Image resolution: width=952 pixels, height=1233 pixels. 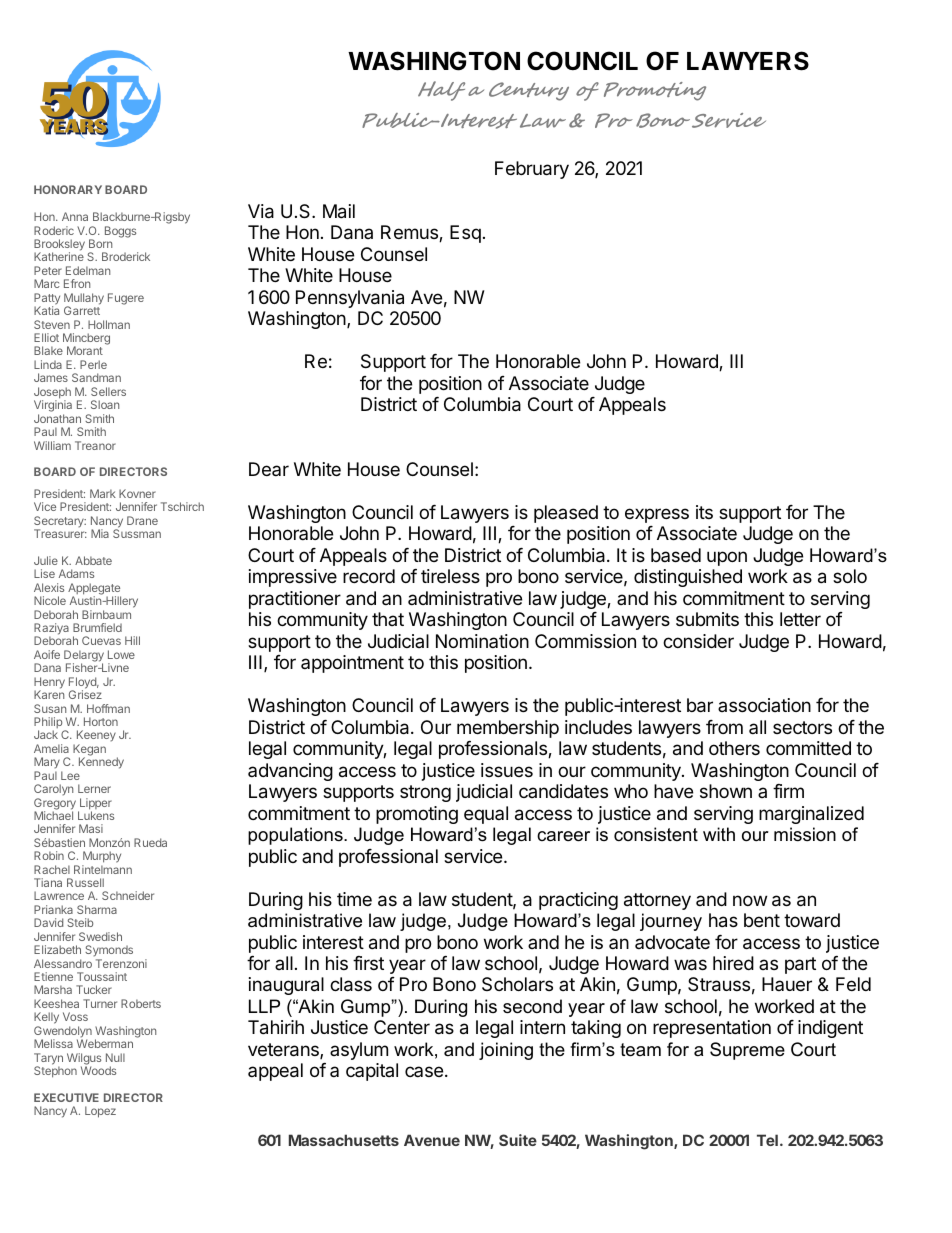 What do you see at coordinates (100, 1112) in the document?
I see `Lopez` at bounding box center [100, 1112].
